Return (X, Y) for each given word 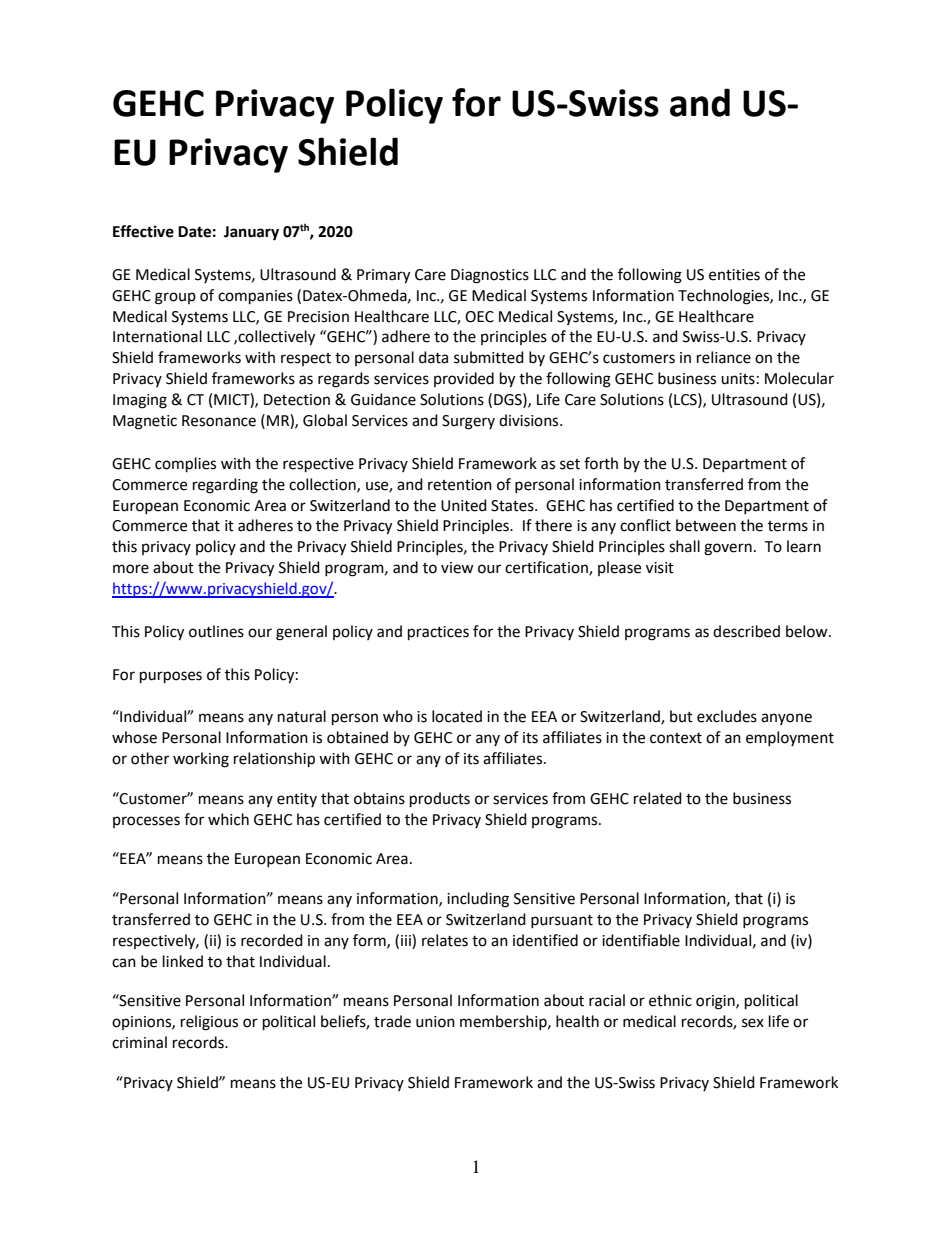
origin (716, 1002)
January (251, 233)
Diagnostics (490, 276)
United (464, 505)
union (435, 1022)
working (201, 760)
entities (734, 275)
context (676, 738)
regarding (225, 486)
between (706, 525)
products (440, 800)
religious (209, 1023)
